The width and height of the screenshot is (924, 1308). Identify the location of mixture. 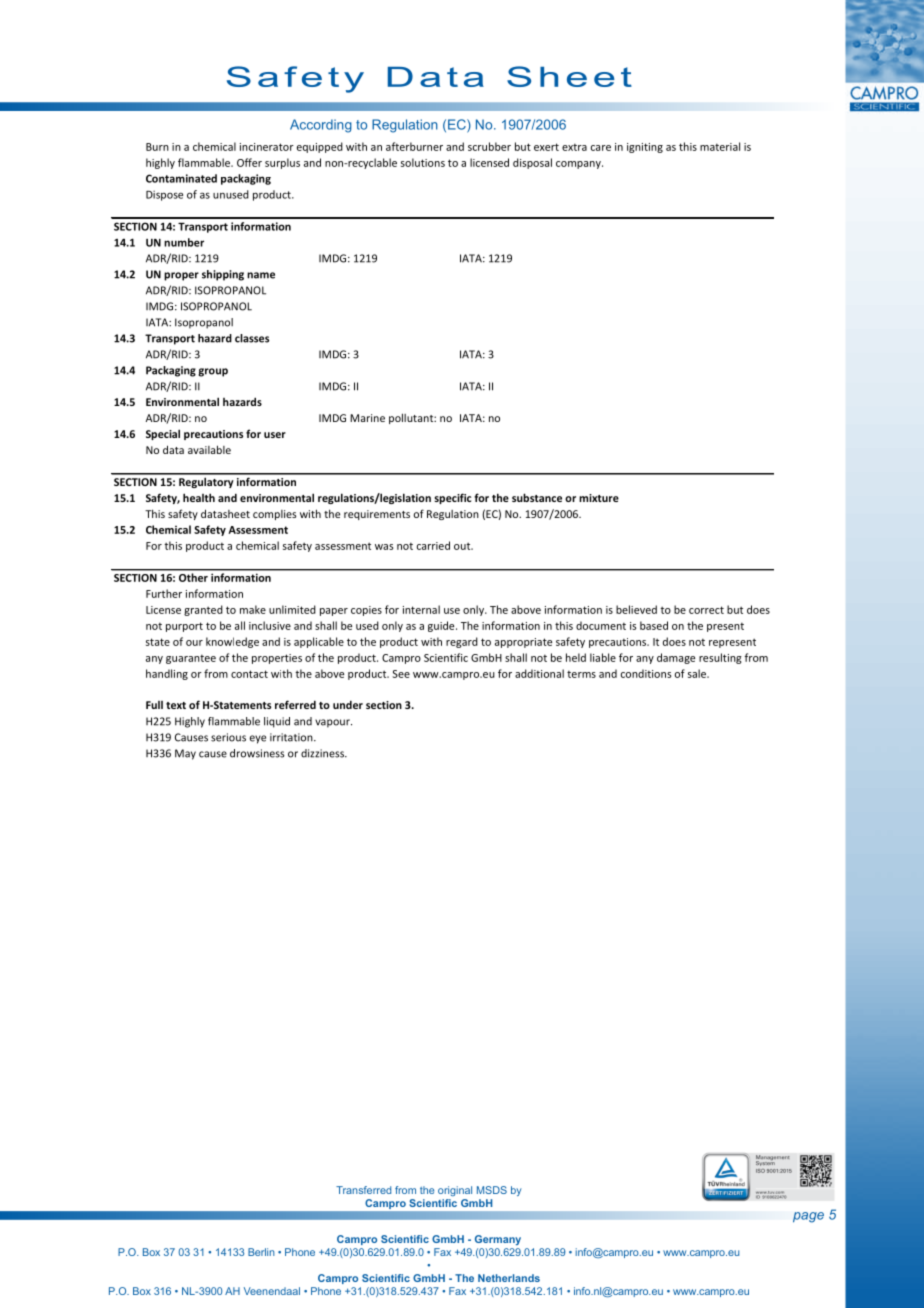
(599, 498).
